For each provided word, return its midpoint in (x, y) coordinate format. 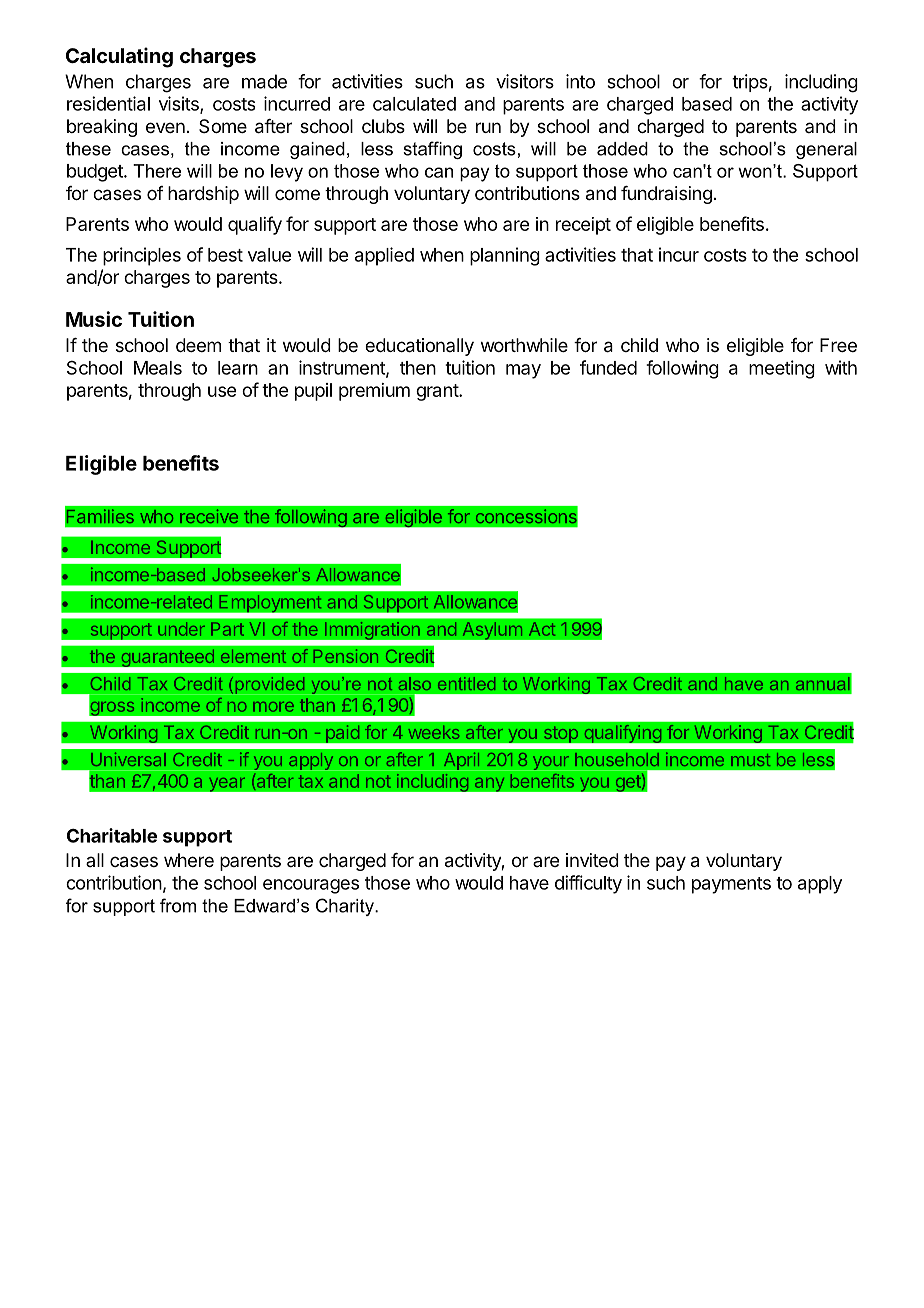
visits (180, 104)
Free (838, 345)
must (750, 760)
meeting (782, 369)
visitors (525, 81)
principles (142, 256)
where (189, 860)
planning (505, 256)
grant (438, 392)
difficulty (588, 884)
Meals (158, 368)
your (550, 763)
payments (731, 885)
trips (750, 83)
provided (270, 686)
